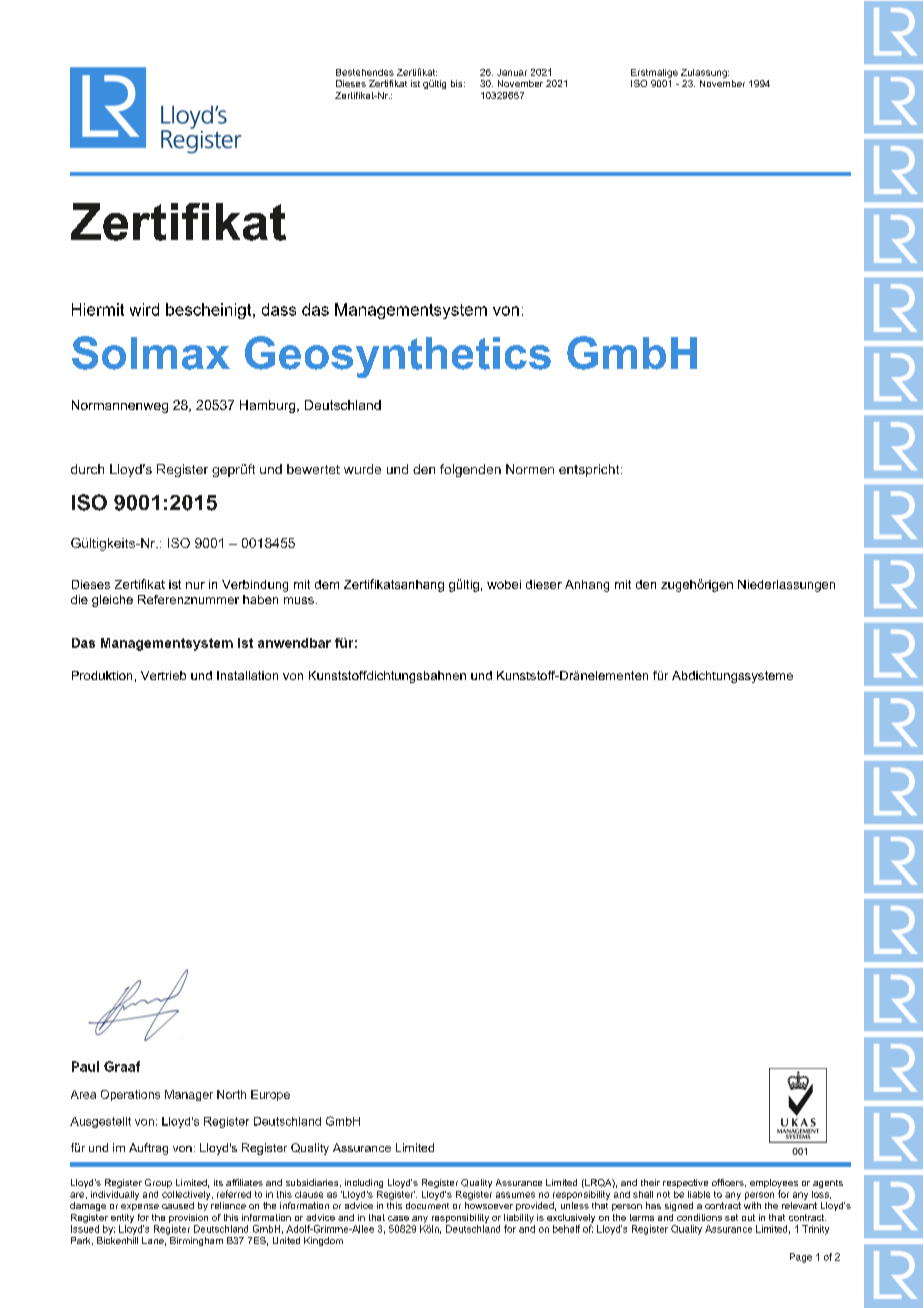  Describe the element at coordinates (188, 1218) in the screenshot. I see `provision` at that location.
